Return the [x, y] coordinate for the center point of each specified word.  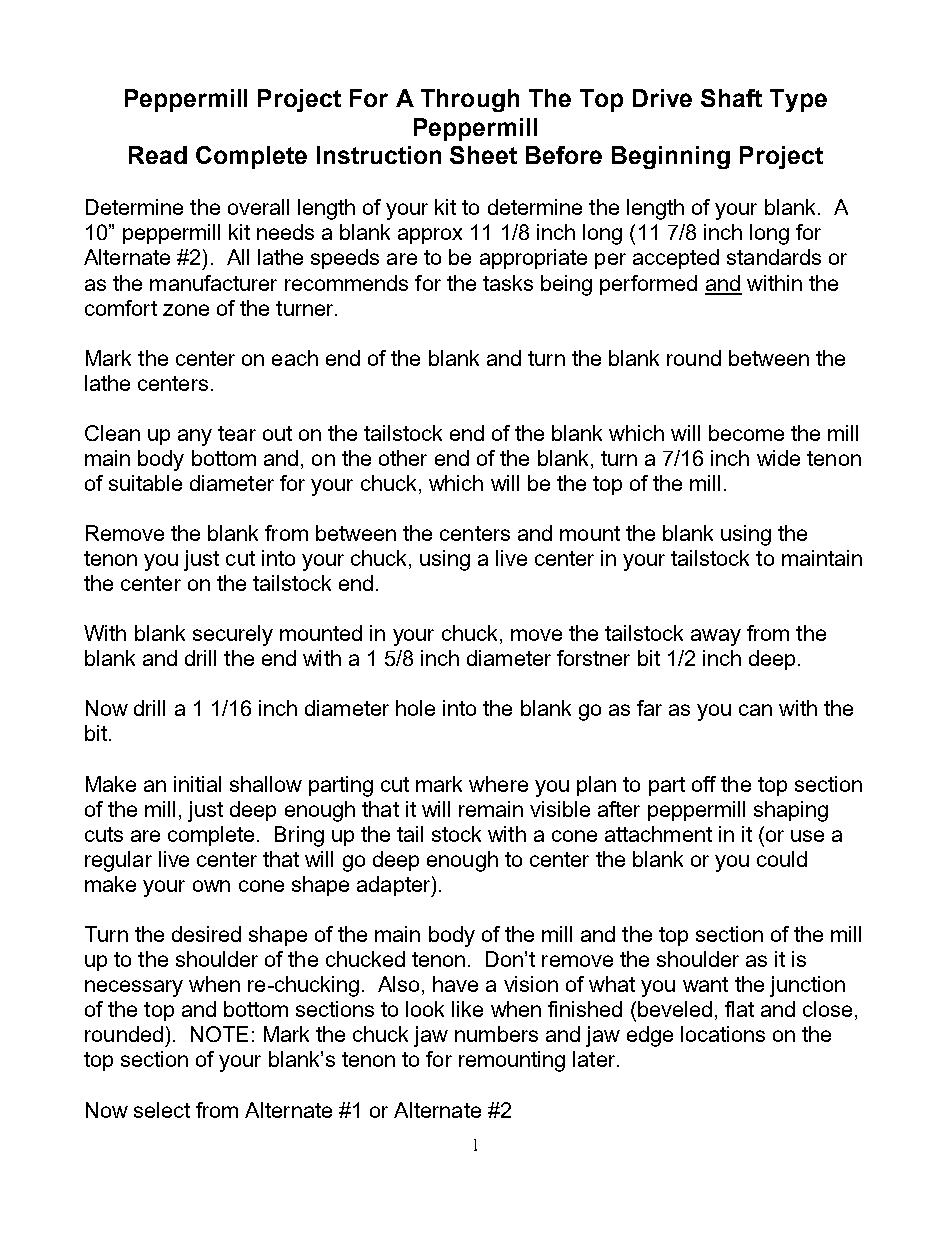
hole [415, 708]
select [162, 1110]
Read [158, 155]
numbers [496, 1034]
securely [233, 635]
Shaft [731, 98]
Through [470, 100]
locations [723, 1034]
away [716, 637]
